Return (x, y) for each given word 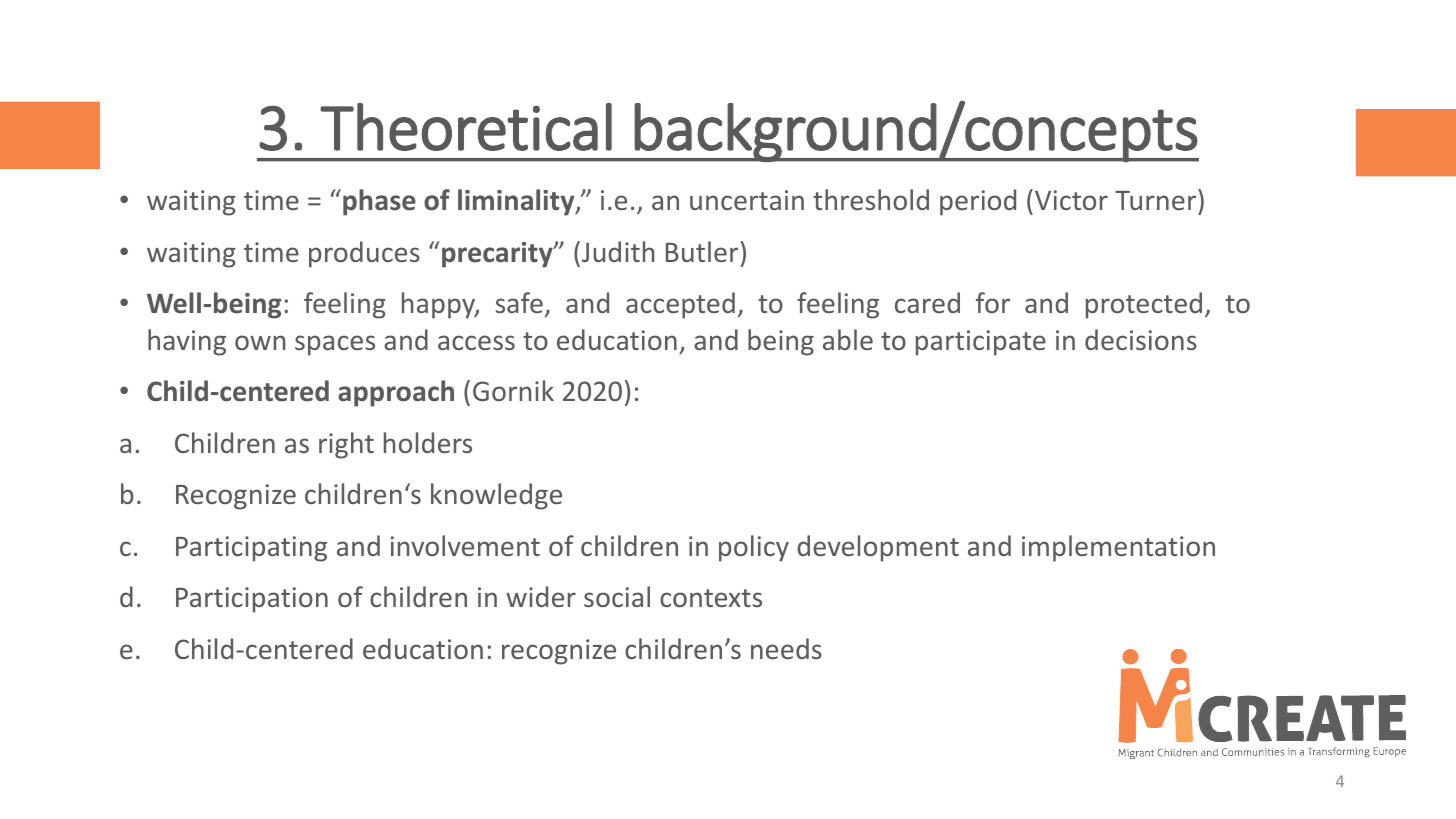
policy (754, 548)
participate (981, 343)
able (848, 339)
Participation (252, 600)
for (993, 302)
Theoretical (466, 127)
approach (396, 393)
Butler (703, 251)
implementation (1118, 548)
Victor (1071, 200)
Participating (251, 549)
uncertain (747, 200)
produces (364, 254)
